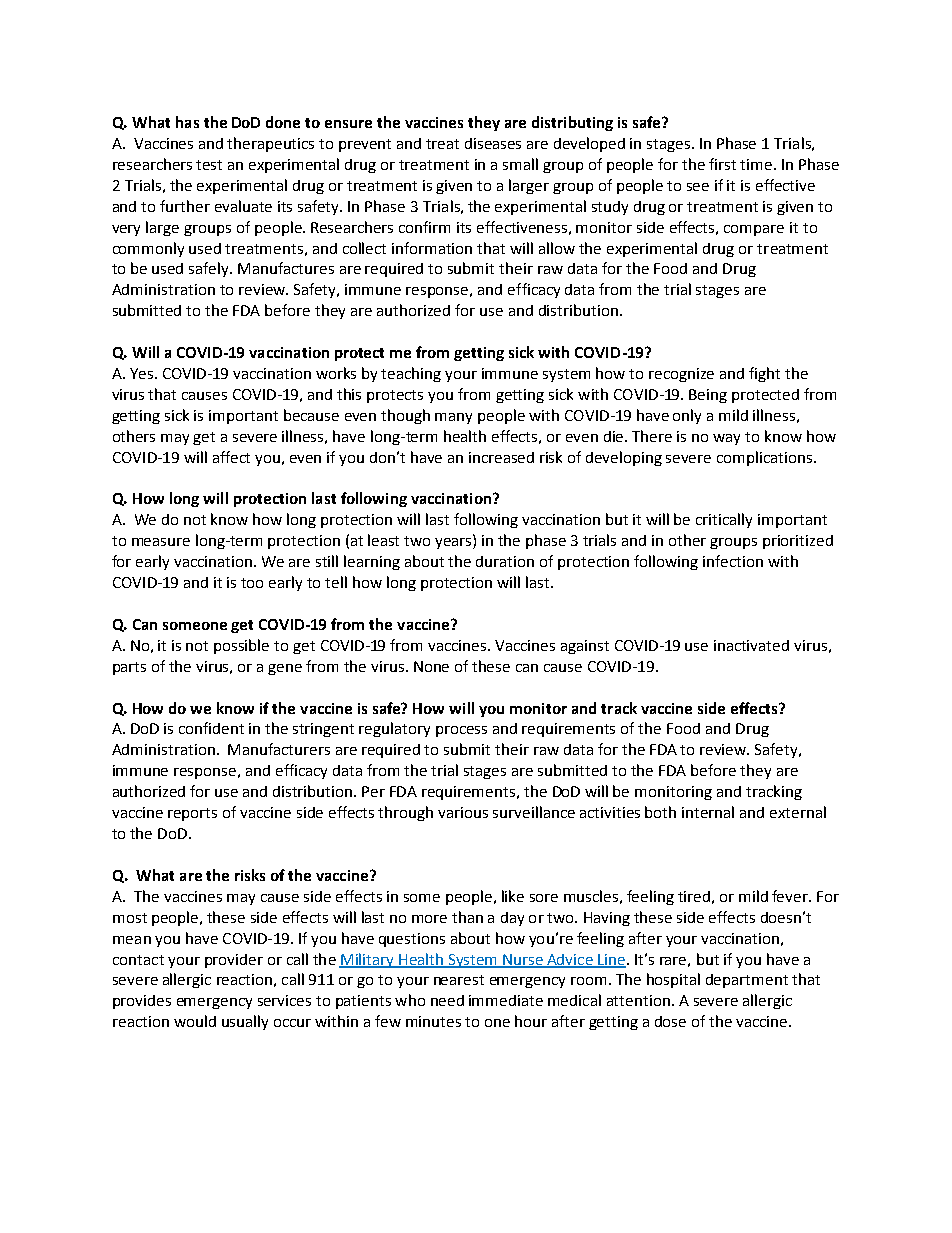  Describe the element at coordinates (722, 164) in the page. I see `first` at that location.
